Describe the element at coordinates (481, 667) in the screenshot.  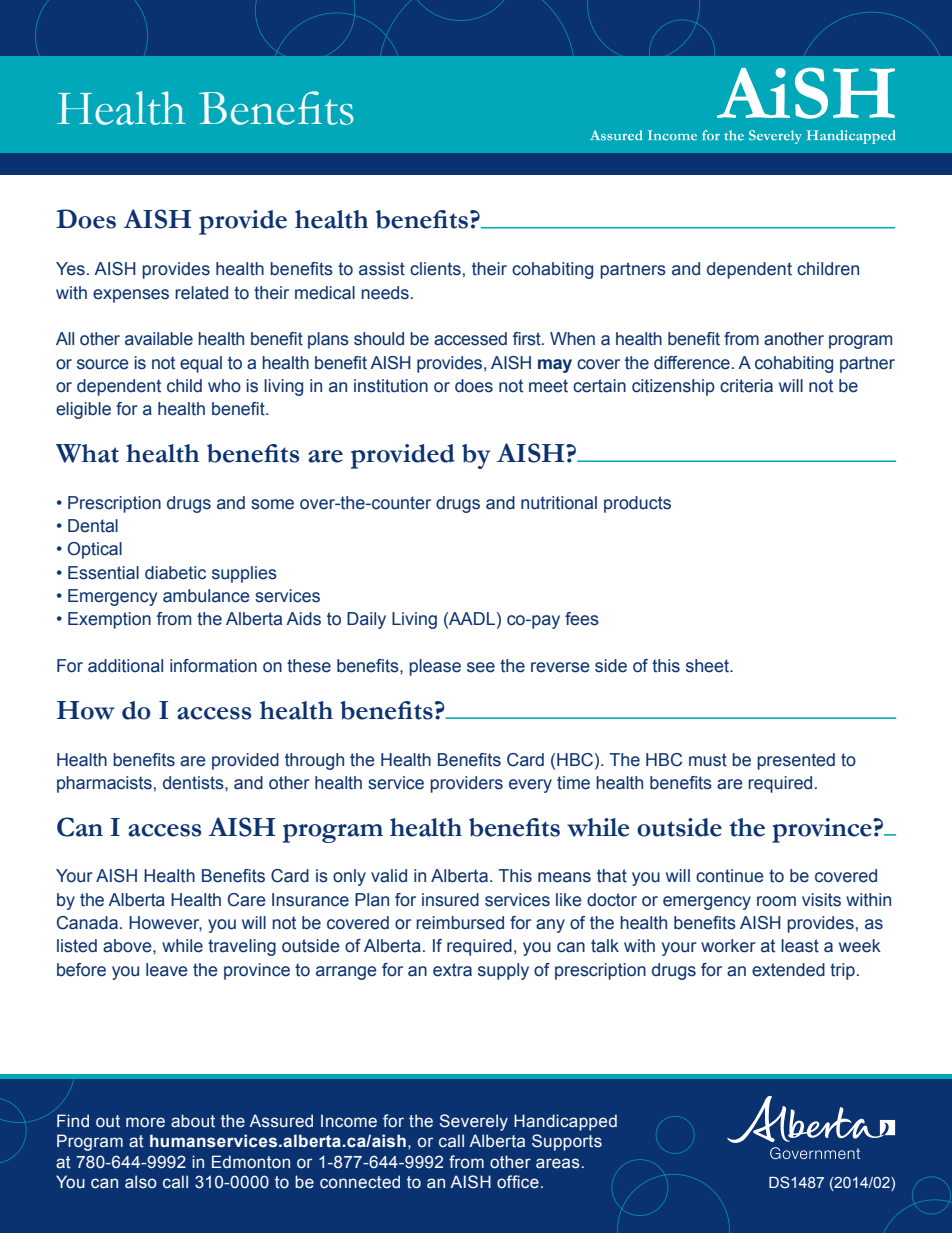
I see `see` at that location.
